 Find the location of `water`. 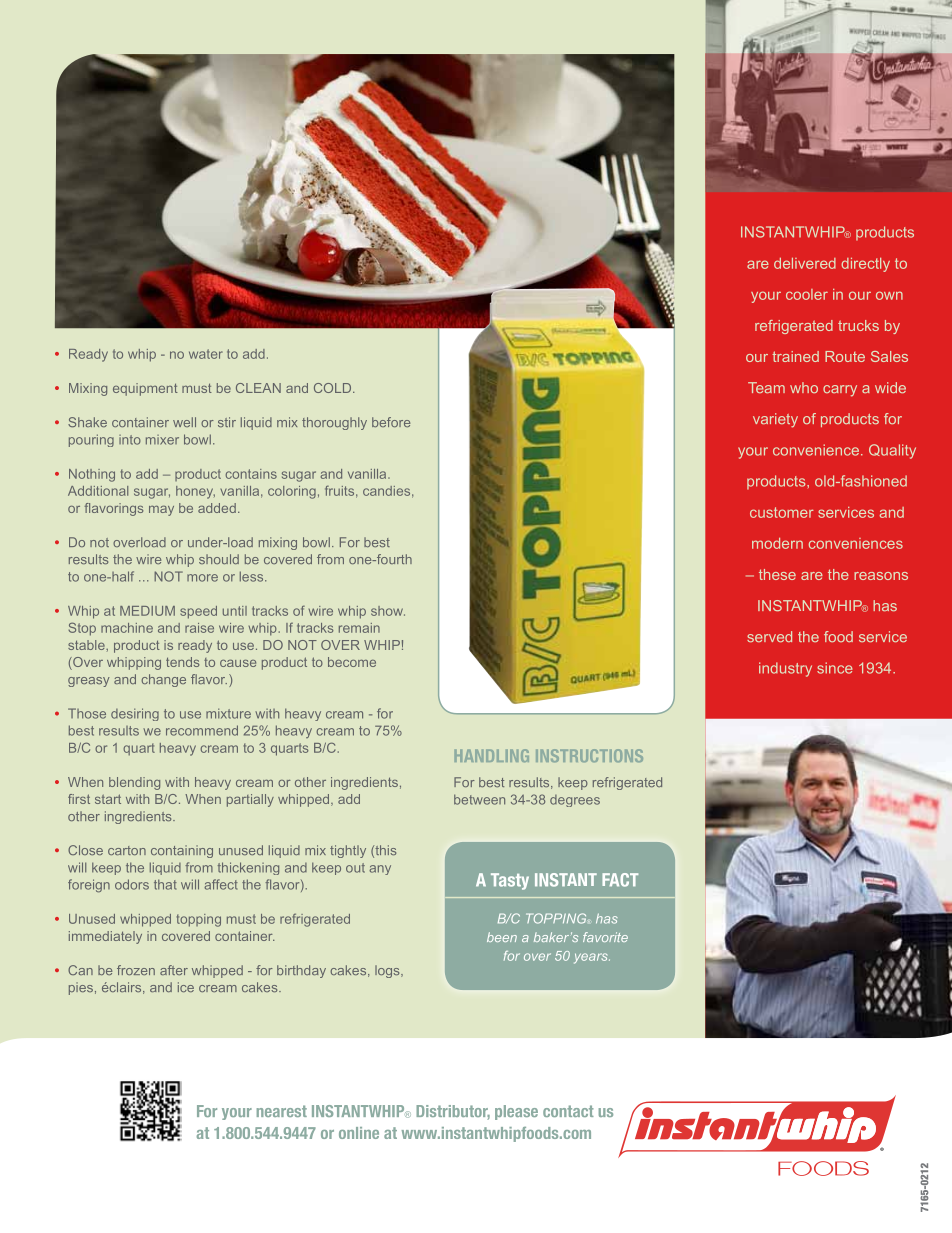

water is located at coordinates (206, 354).
